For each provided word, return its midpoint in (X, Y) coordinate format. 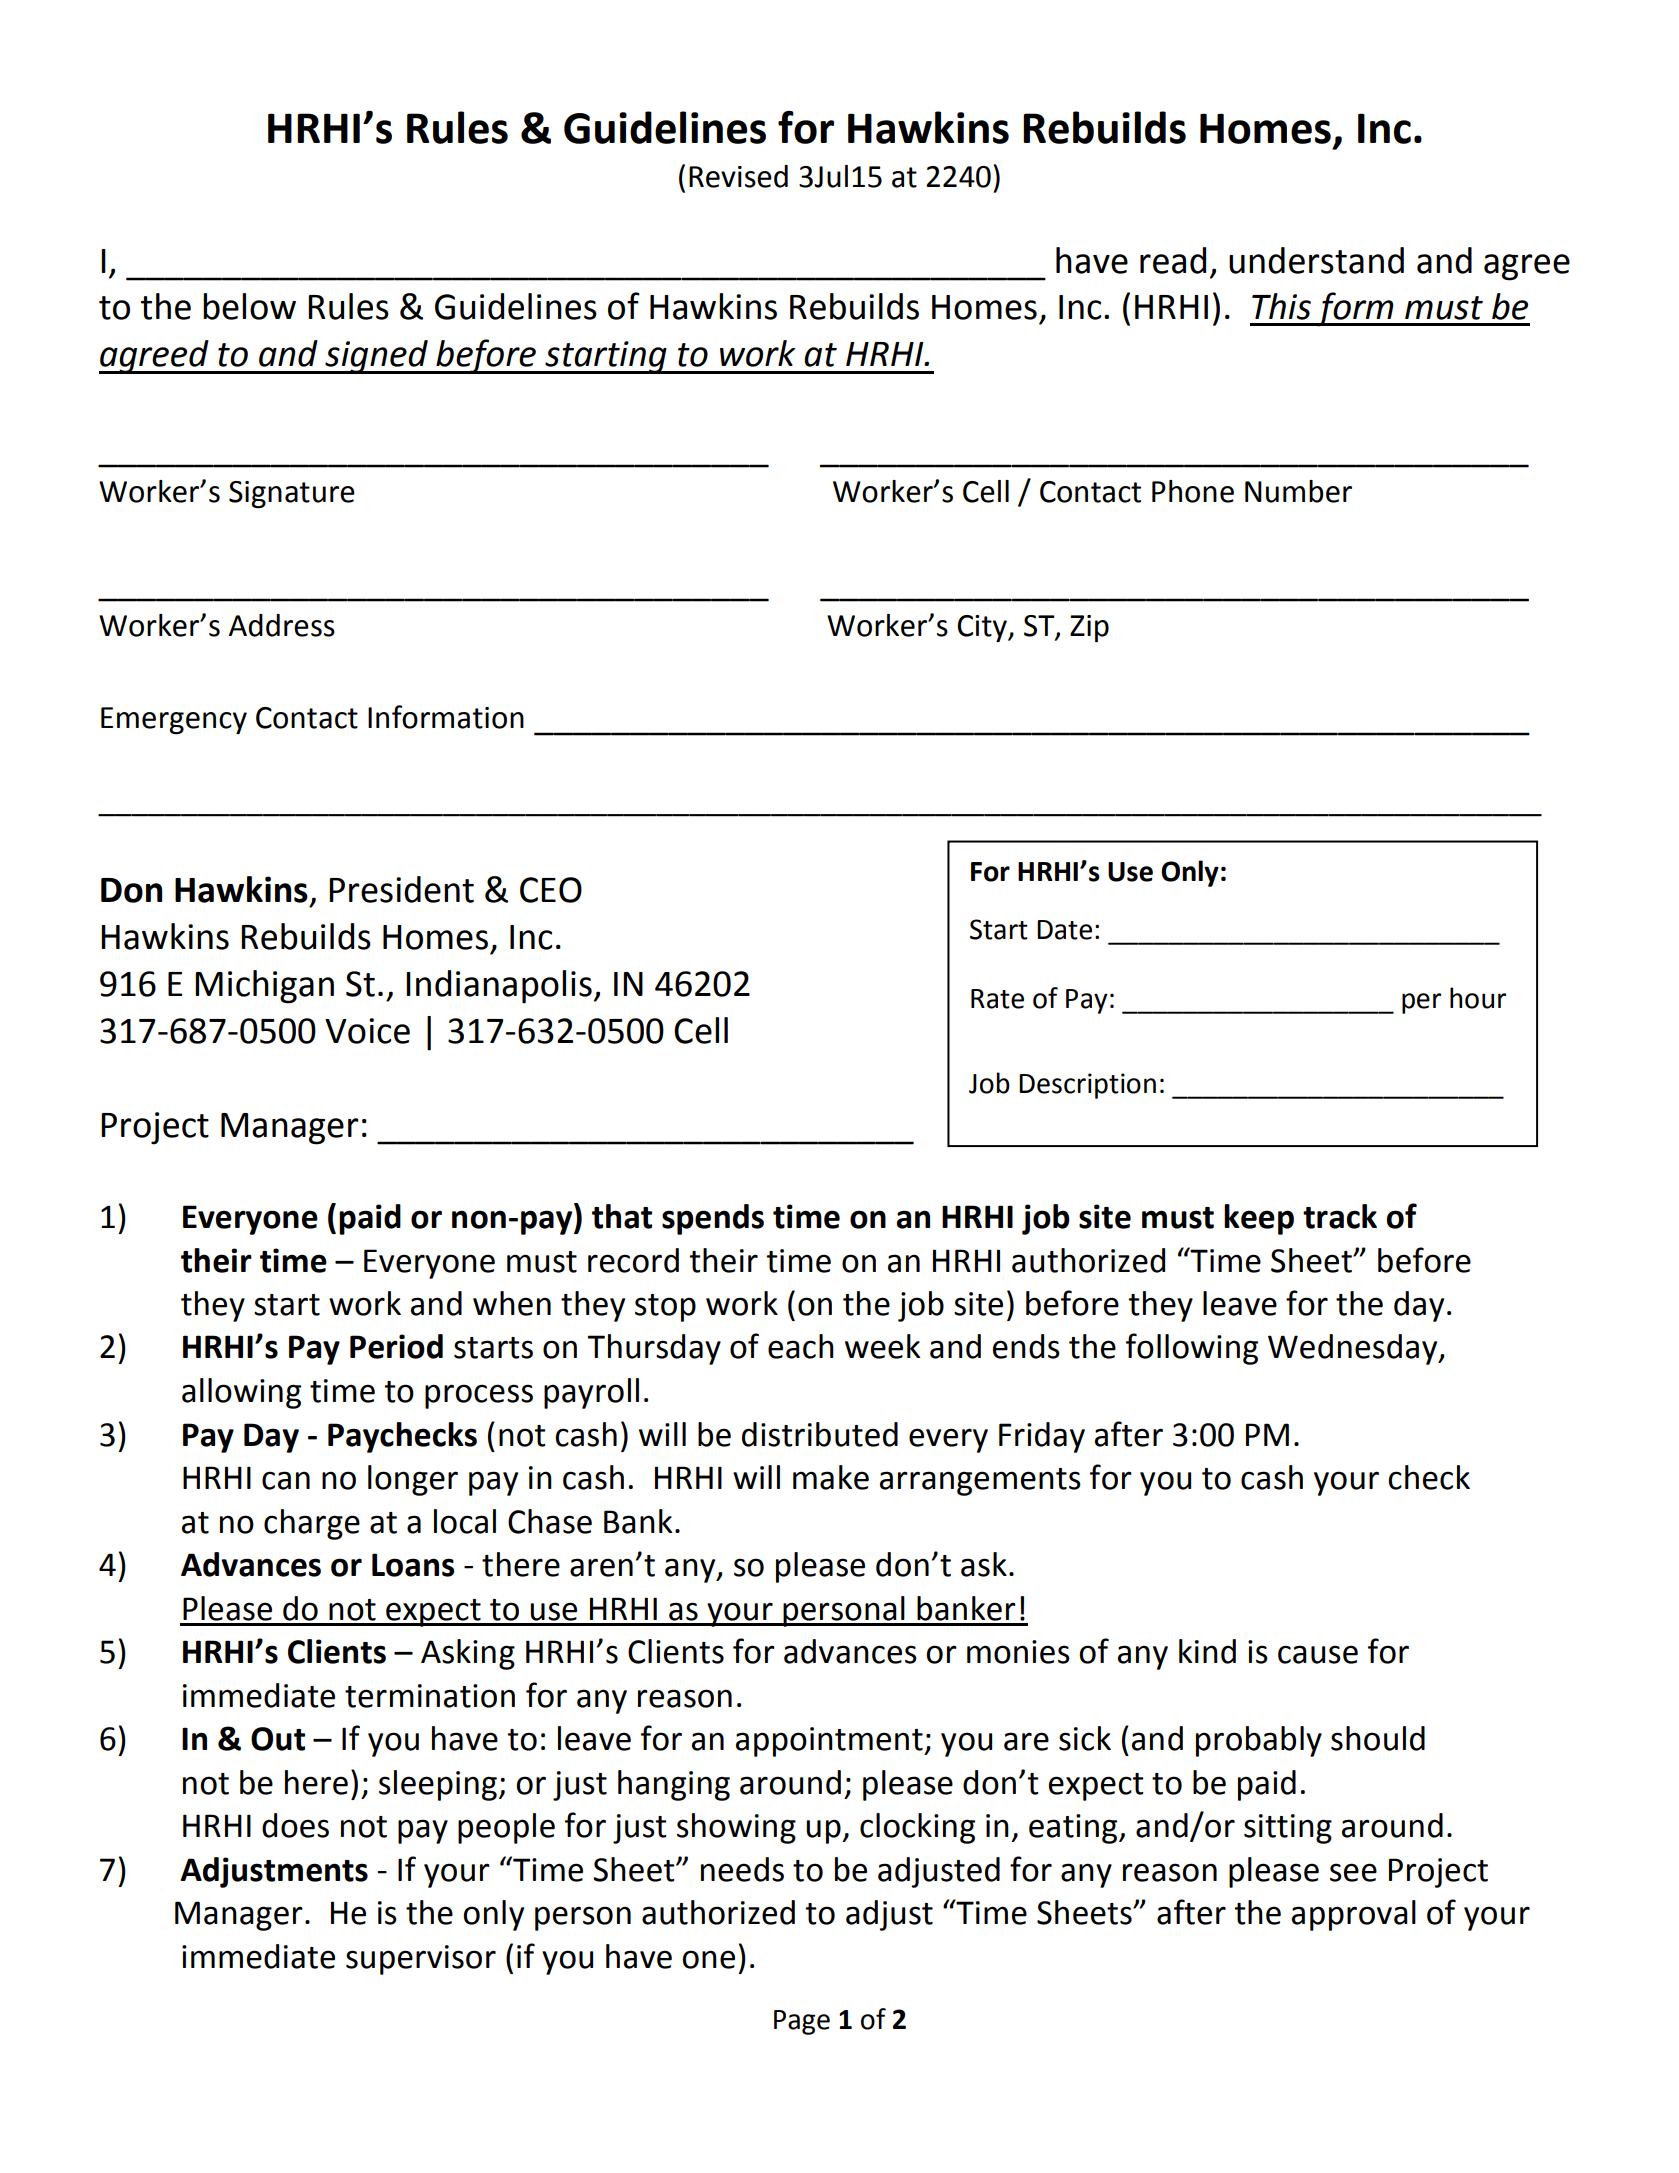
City (983, 628)
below (249, 306)
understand (1316, 260)
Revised (738, 176)
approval (1354, 1915)
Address (282, 625)
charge (312, 1524)
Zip (1089, 628)
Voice (367, 1031)
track (1340, 1216)
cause (1318, 1654)
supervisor (421, 1960)
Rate (997, 999)
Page (802, 2022)
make (831, 1477)
